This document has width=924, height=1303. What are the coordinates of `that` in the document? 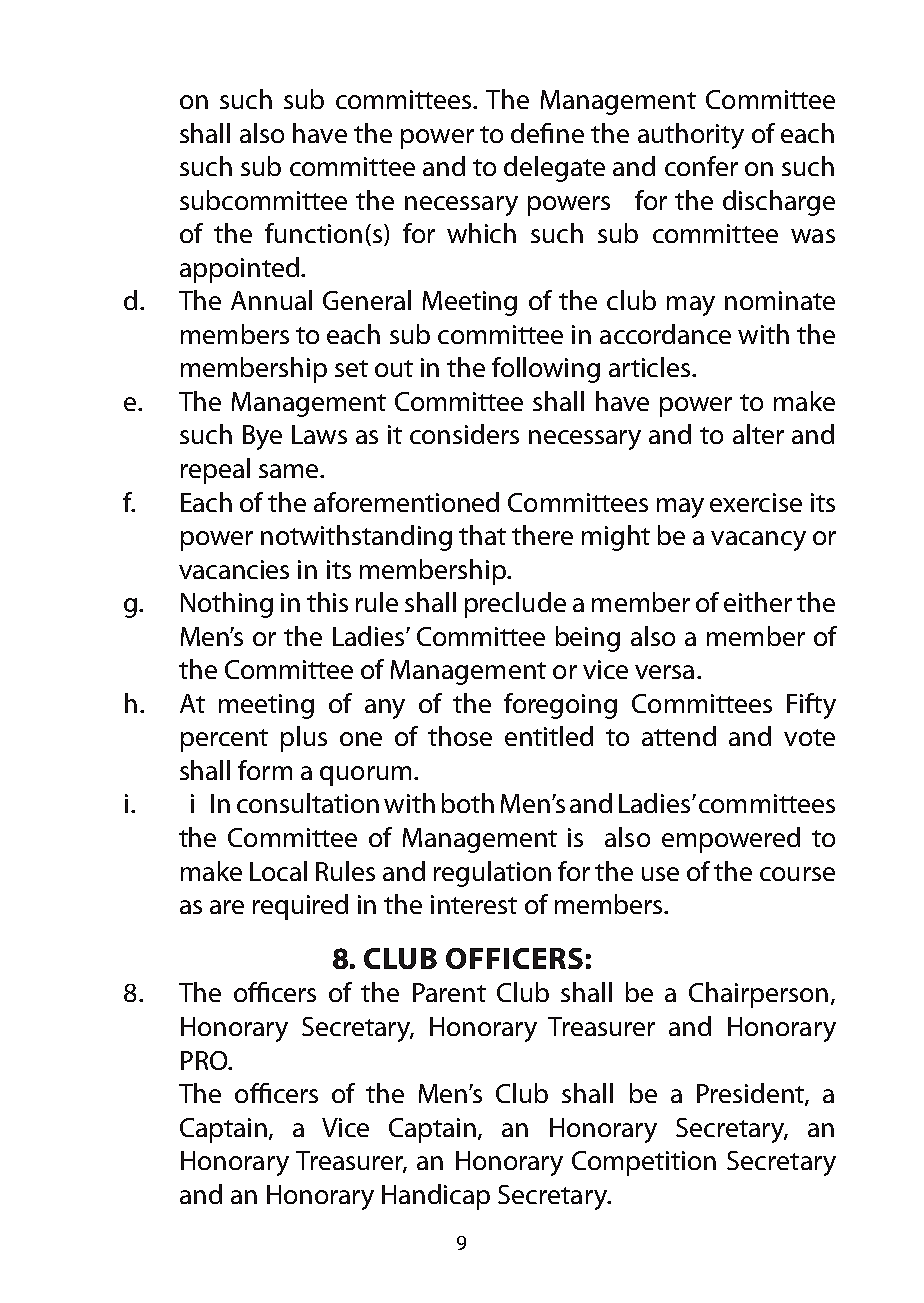 It's located at (482, 535).
